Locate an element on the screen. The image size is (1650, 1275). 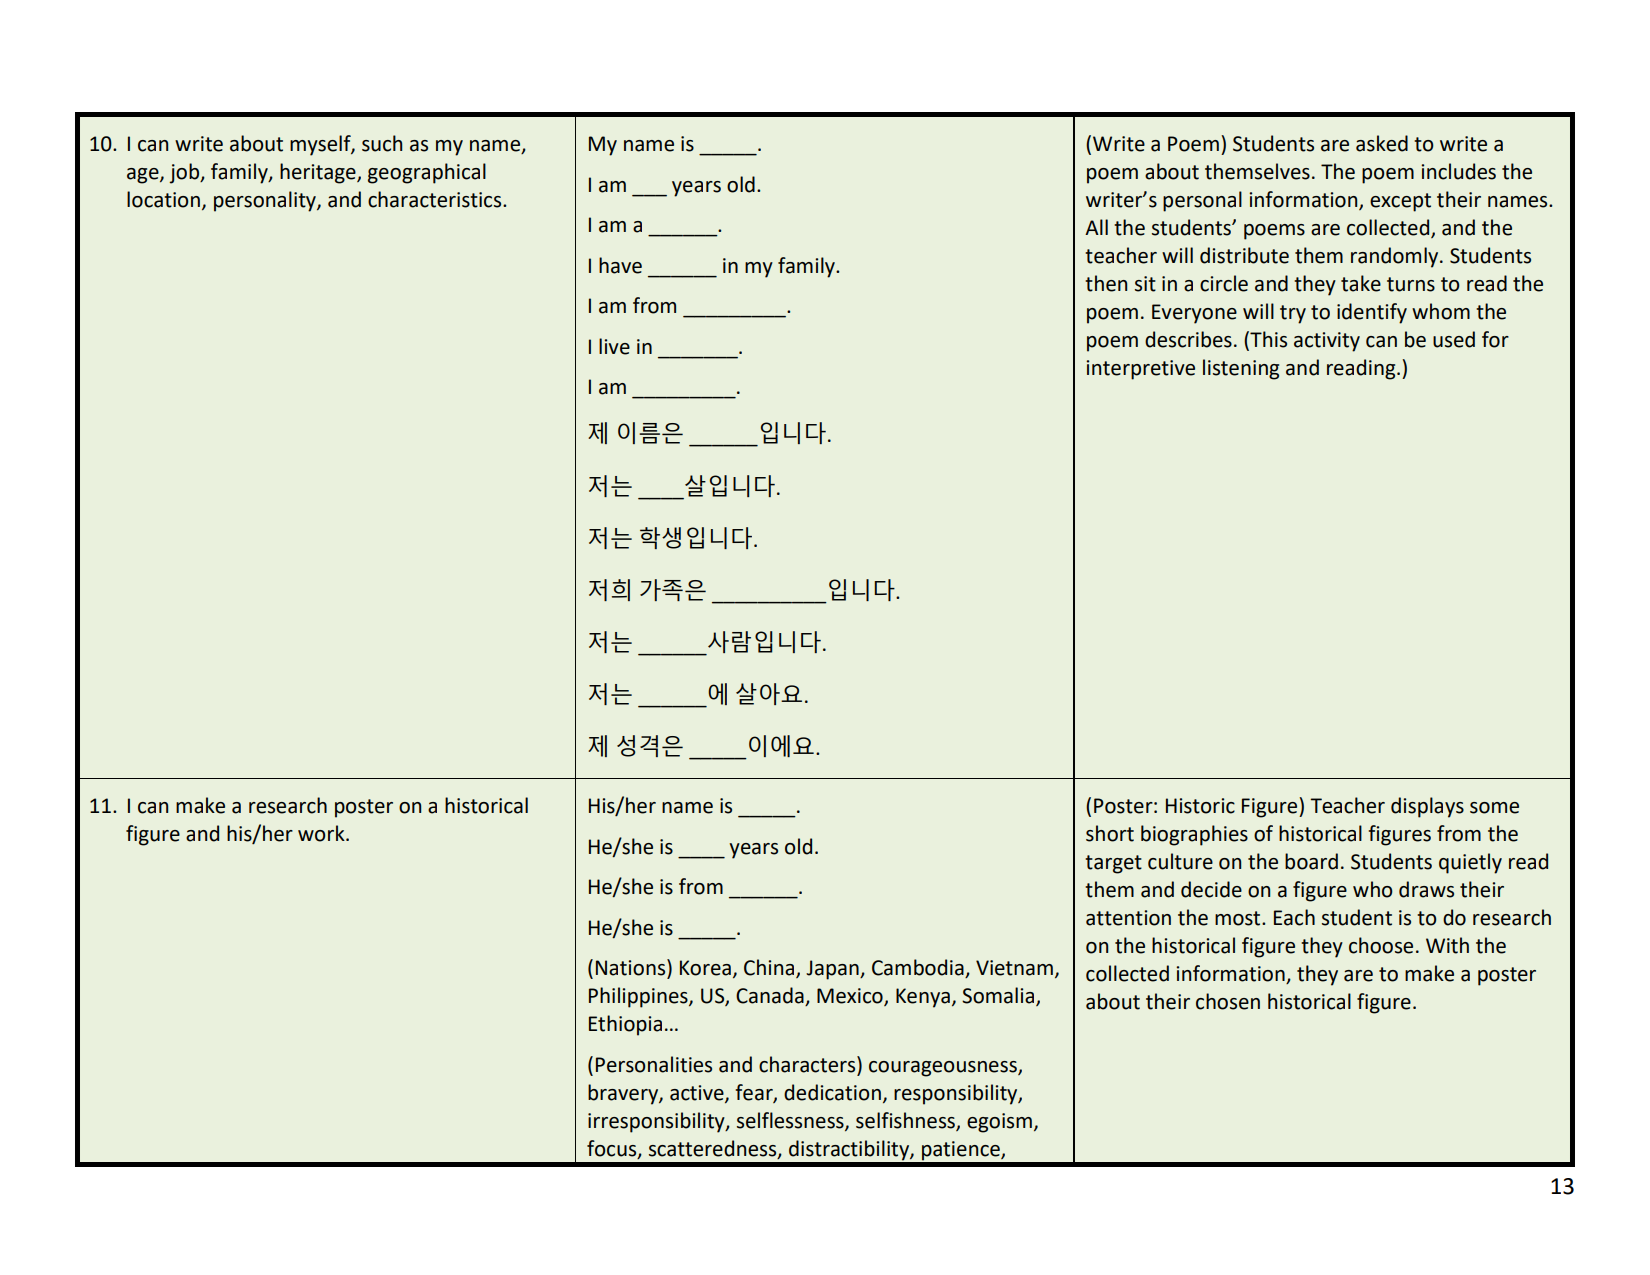
interpretive is located at coordinates (1140, 370).
